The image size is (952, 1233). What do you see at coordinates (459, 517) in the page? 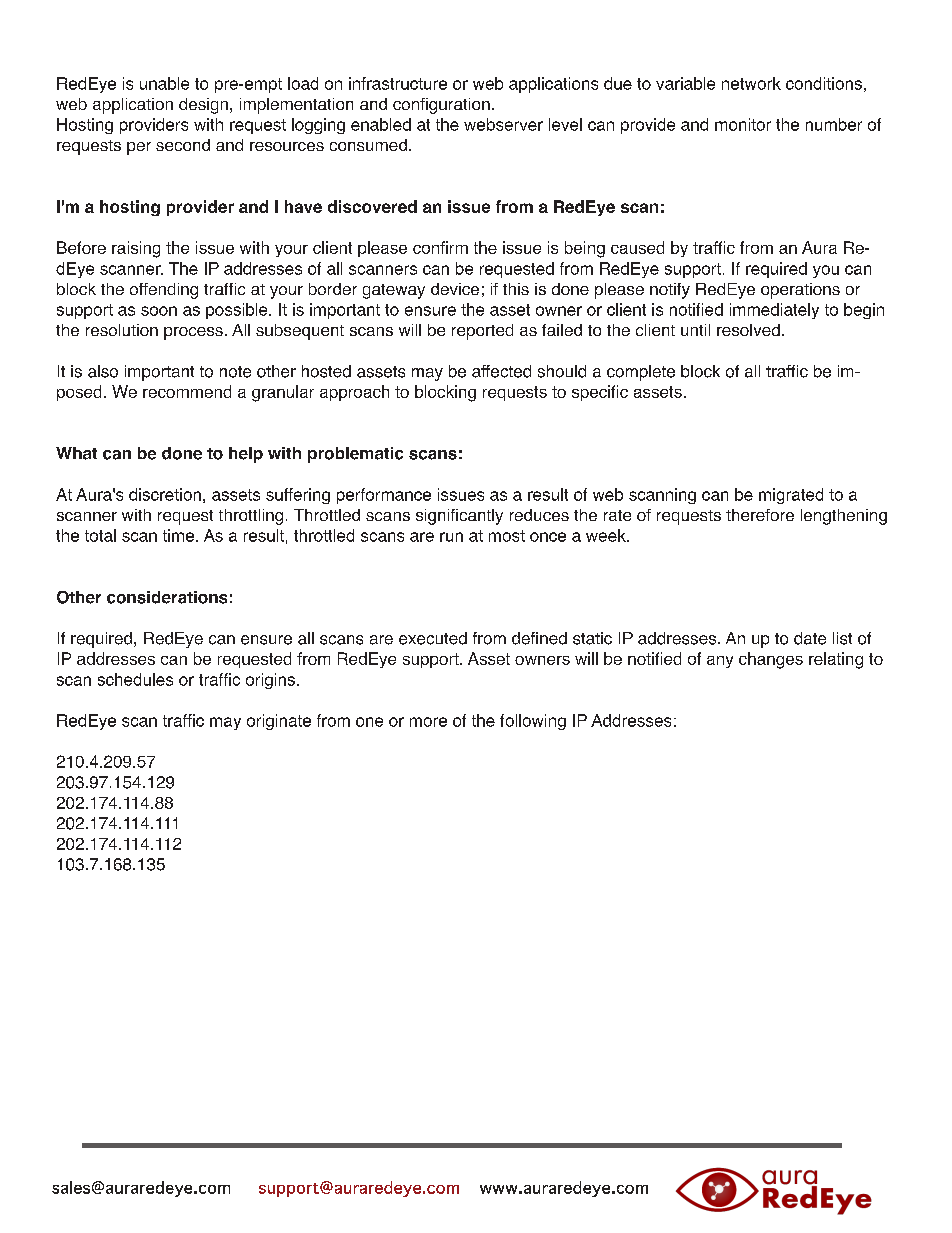
I see `significantly` at bounding box center [459, 517].
